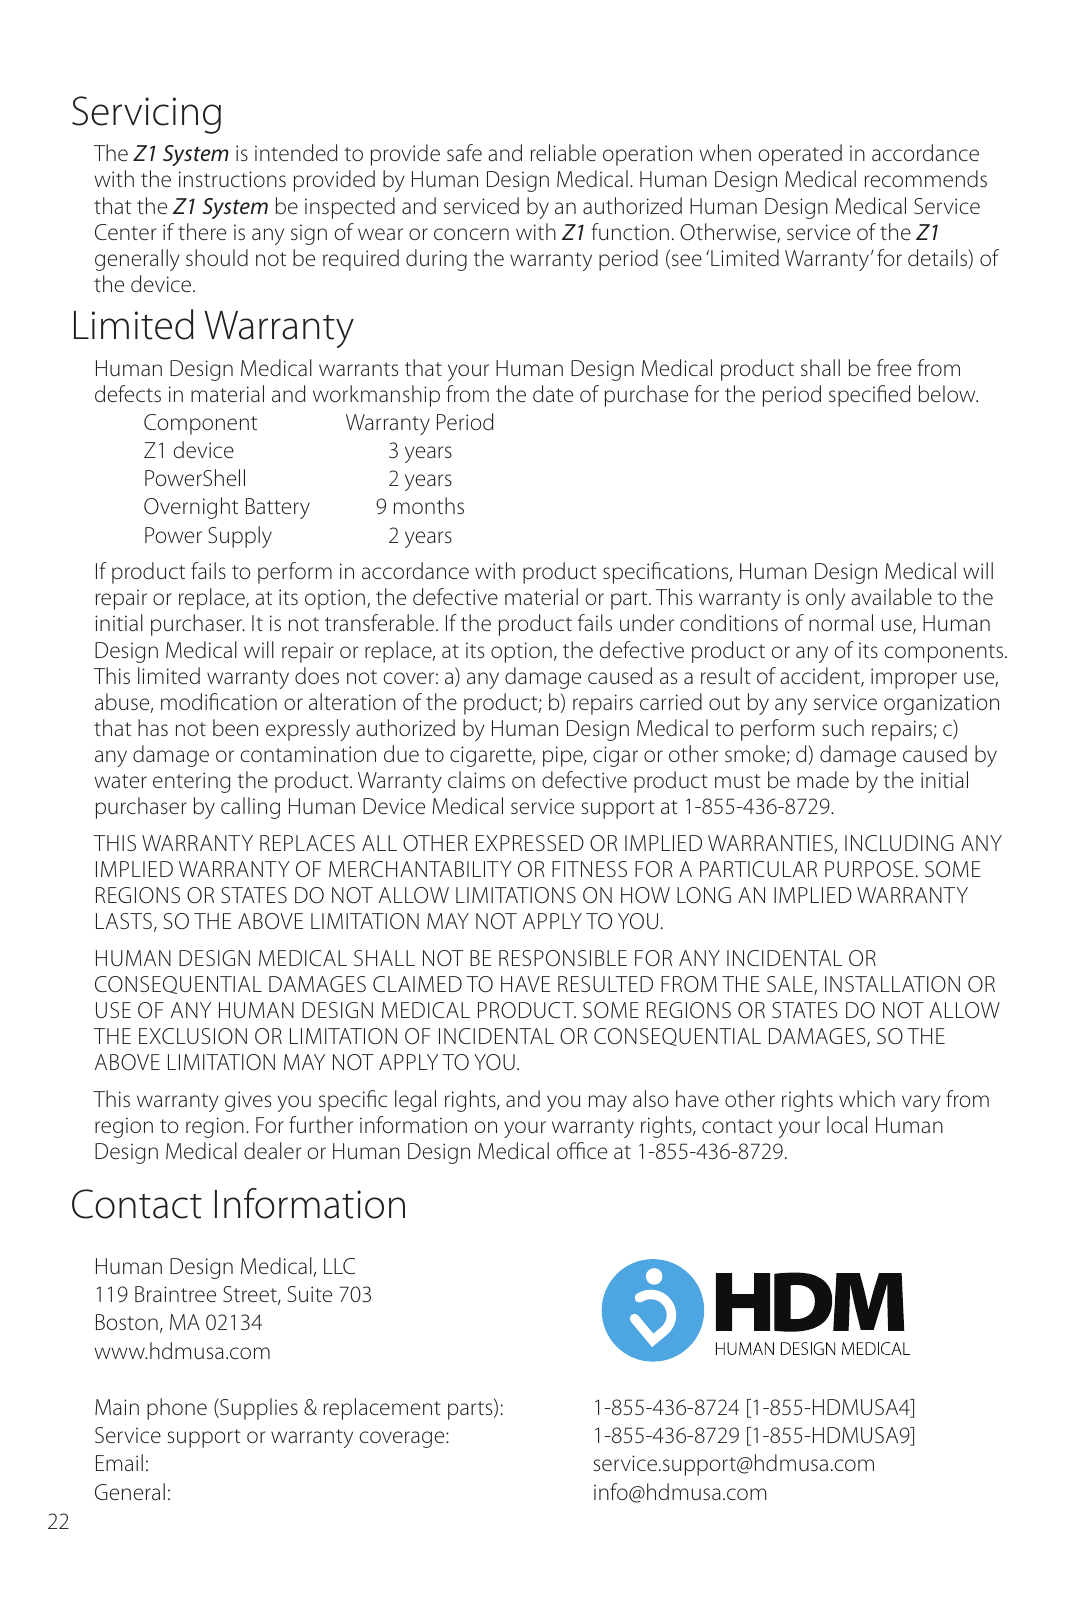 Image resolution: width=1081 pixels, height=1598 pixels. What do you see at coordinates (800, 155) in the screenshot?
I see `operated` at bounding box center [800, 155].
